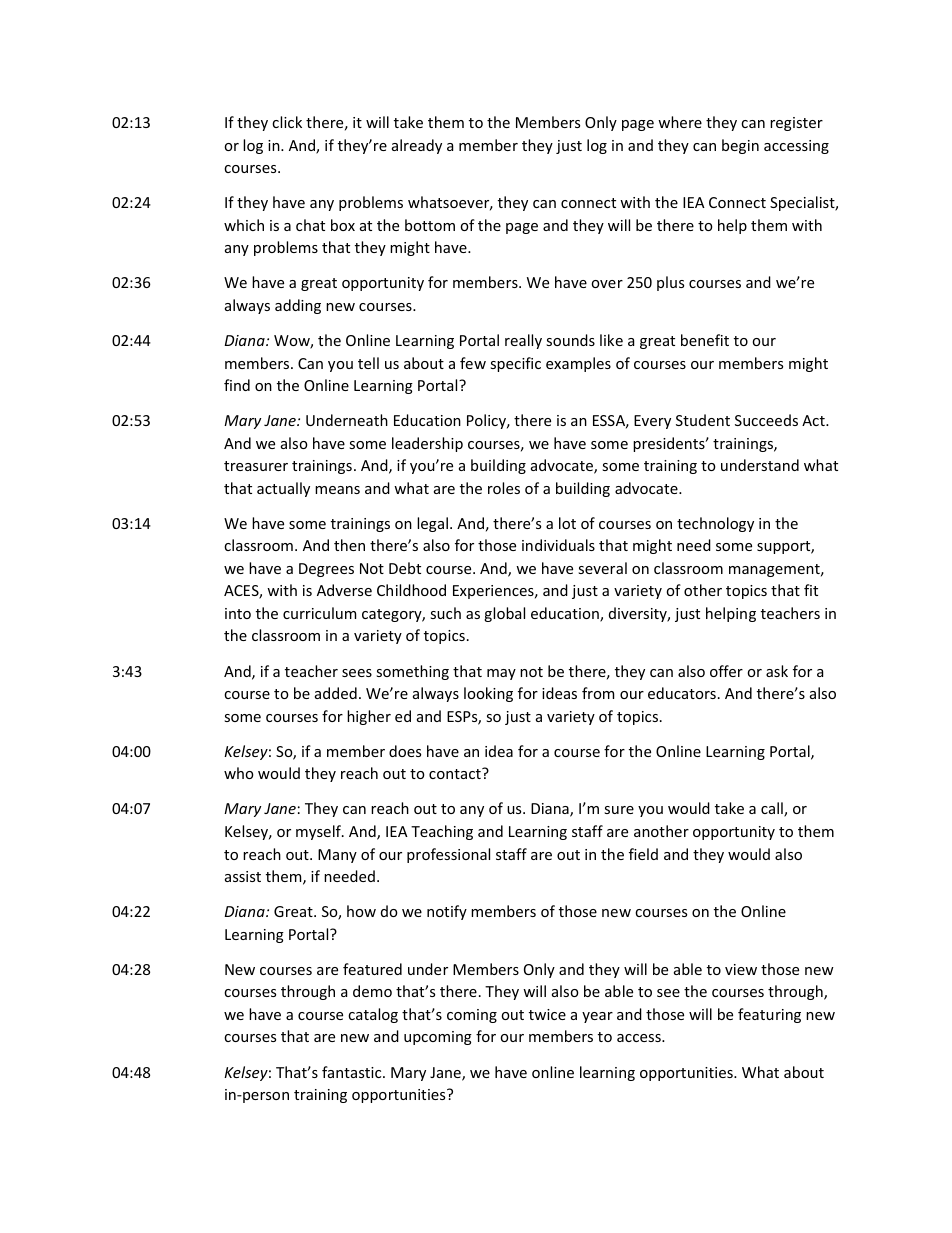 The height and width of the screenshot is (1233, 952). What do you see at coordinates (336, 693) in the screenshot?
I see `added` at bounding box center [336, 693].
